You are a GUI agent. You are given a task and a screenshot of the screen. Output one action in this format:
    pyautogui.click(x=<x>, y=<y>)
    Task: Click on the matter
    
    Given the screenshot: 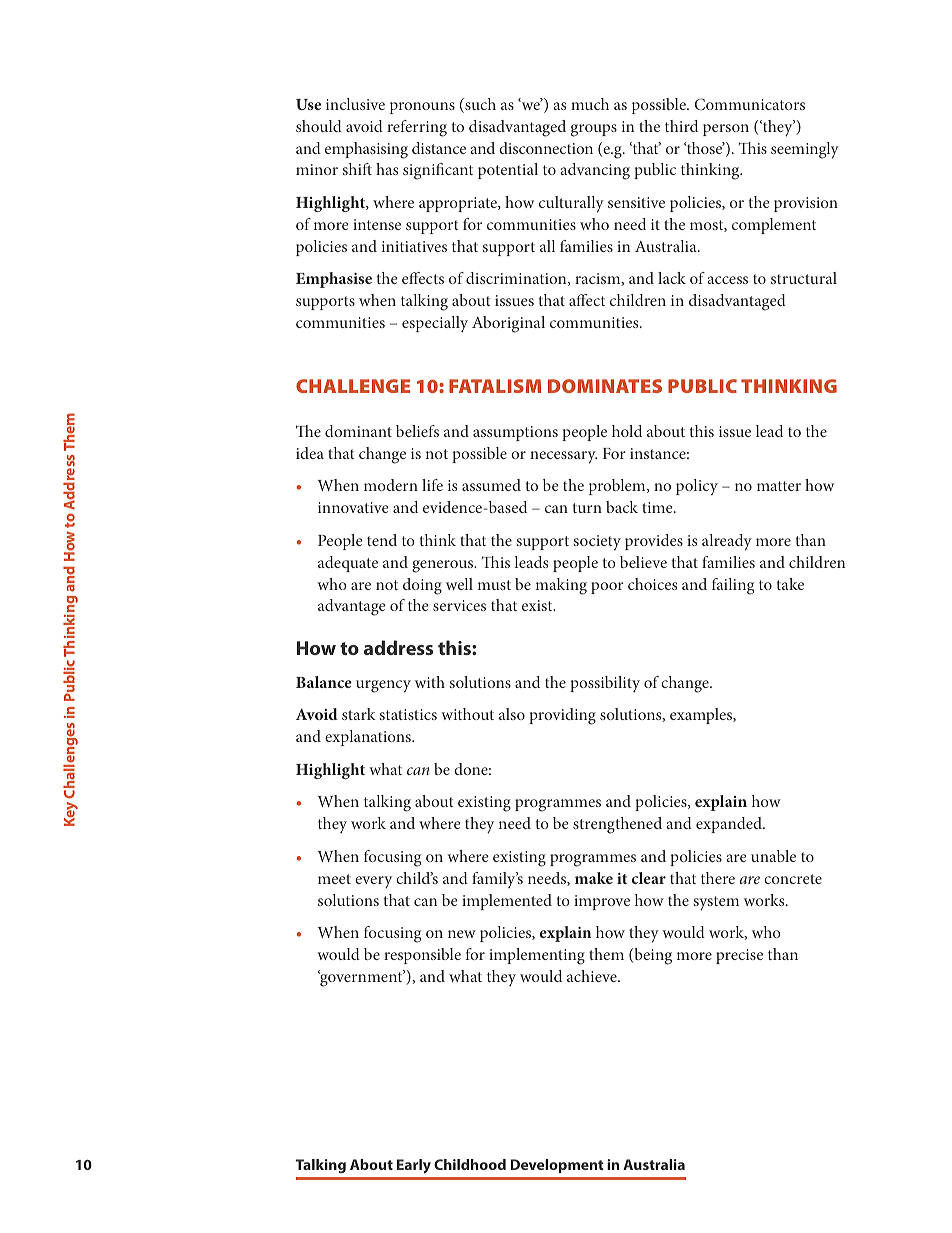 What is the action you would take?
    pyautogui.click(x=779, y=486)
